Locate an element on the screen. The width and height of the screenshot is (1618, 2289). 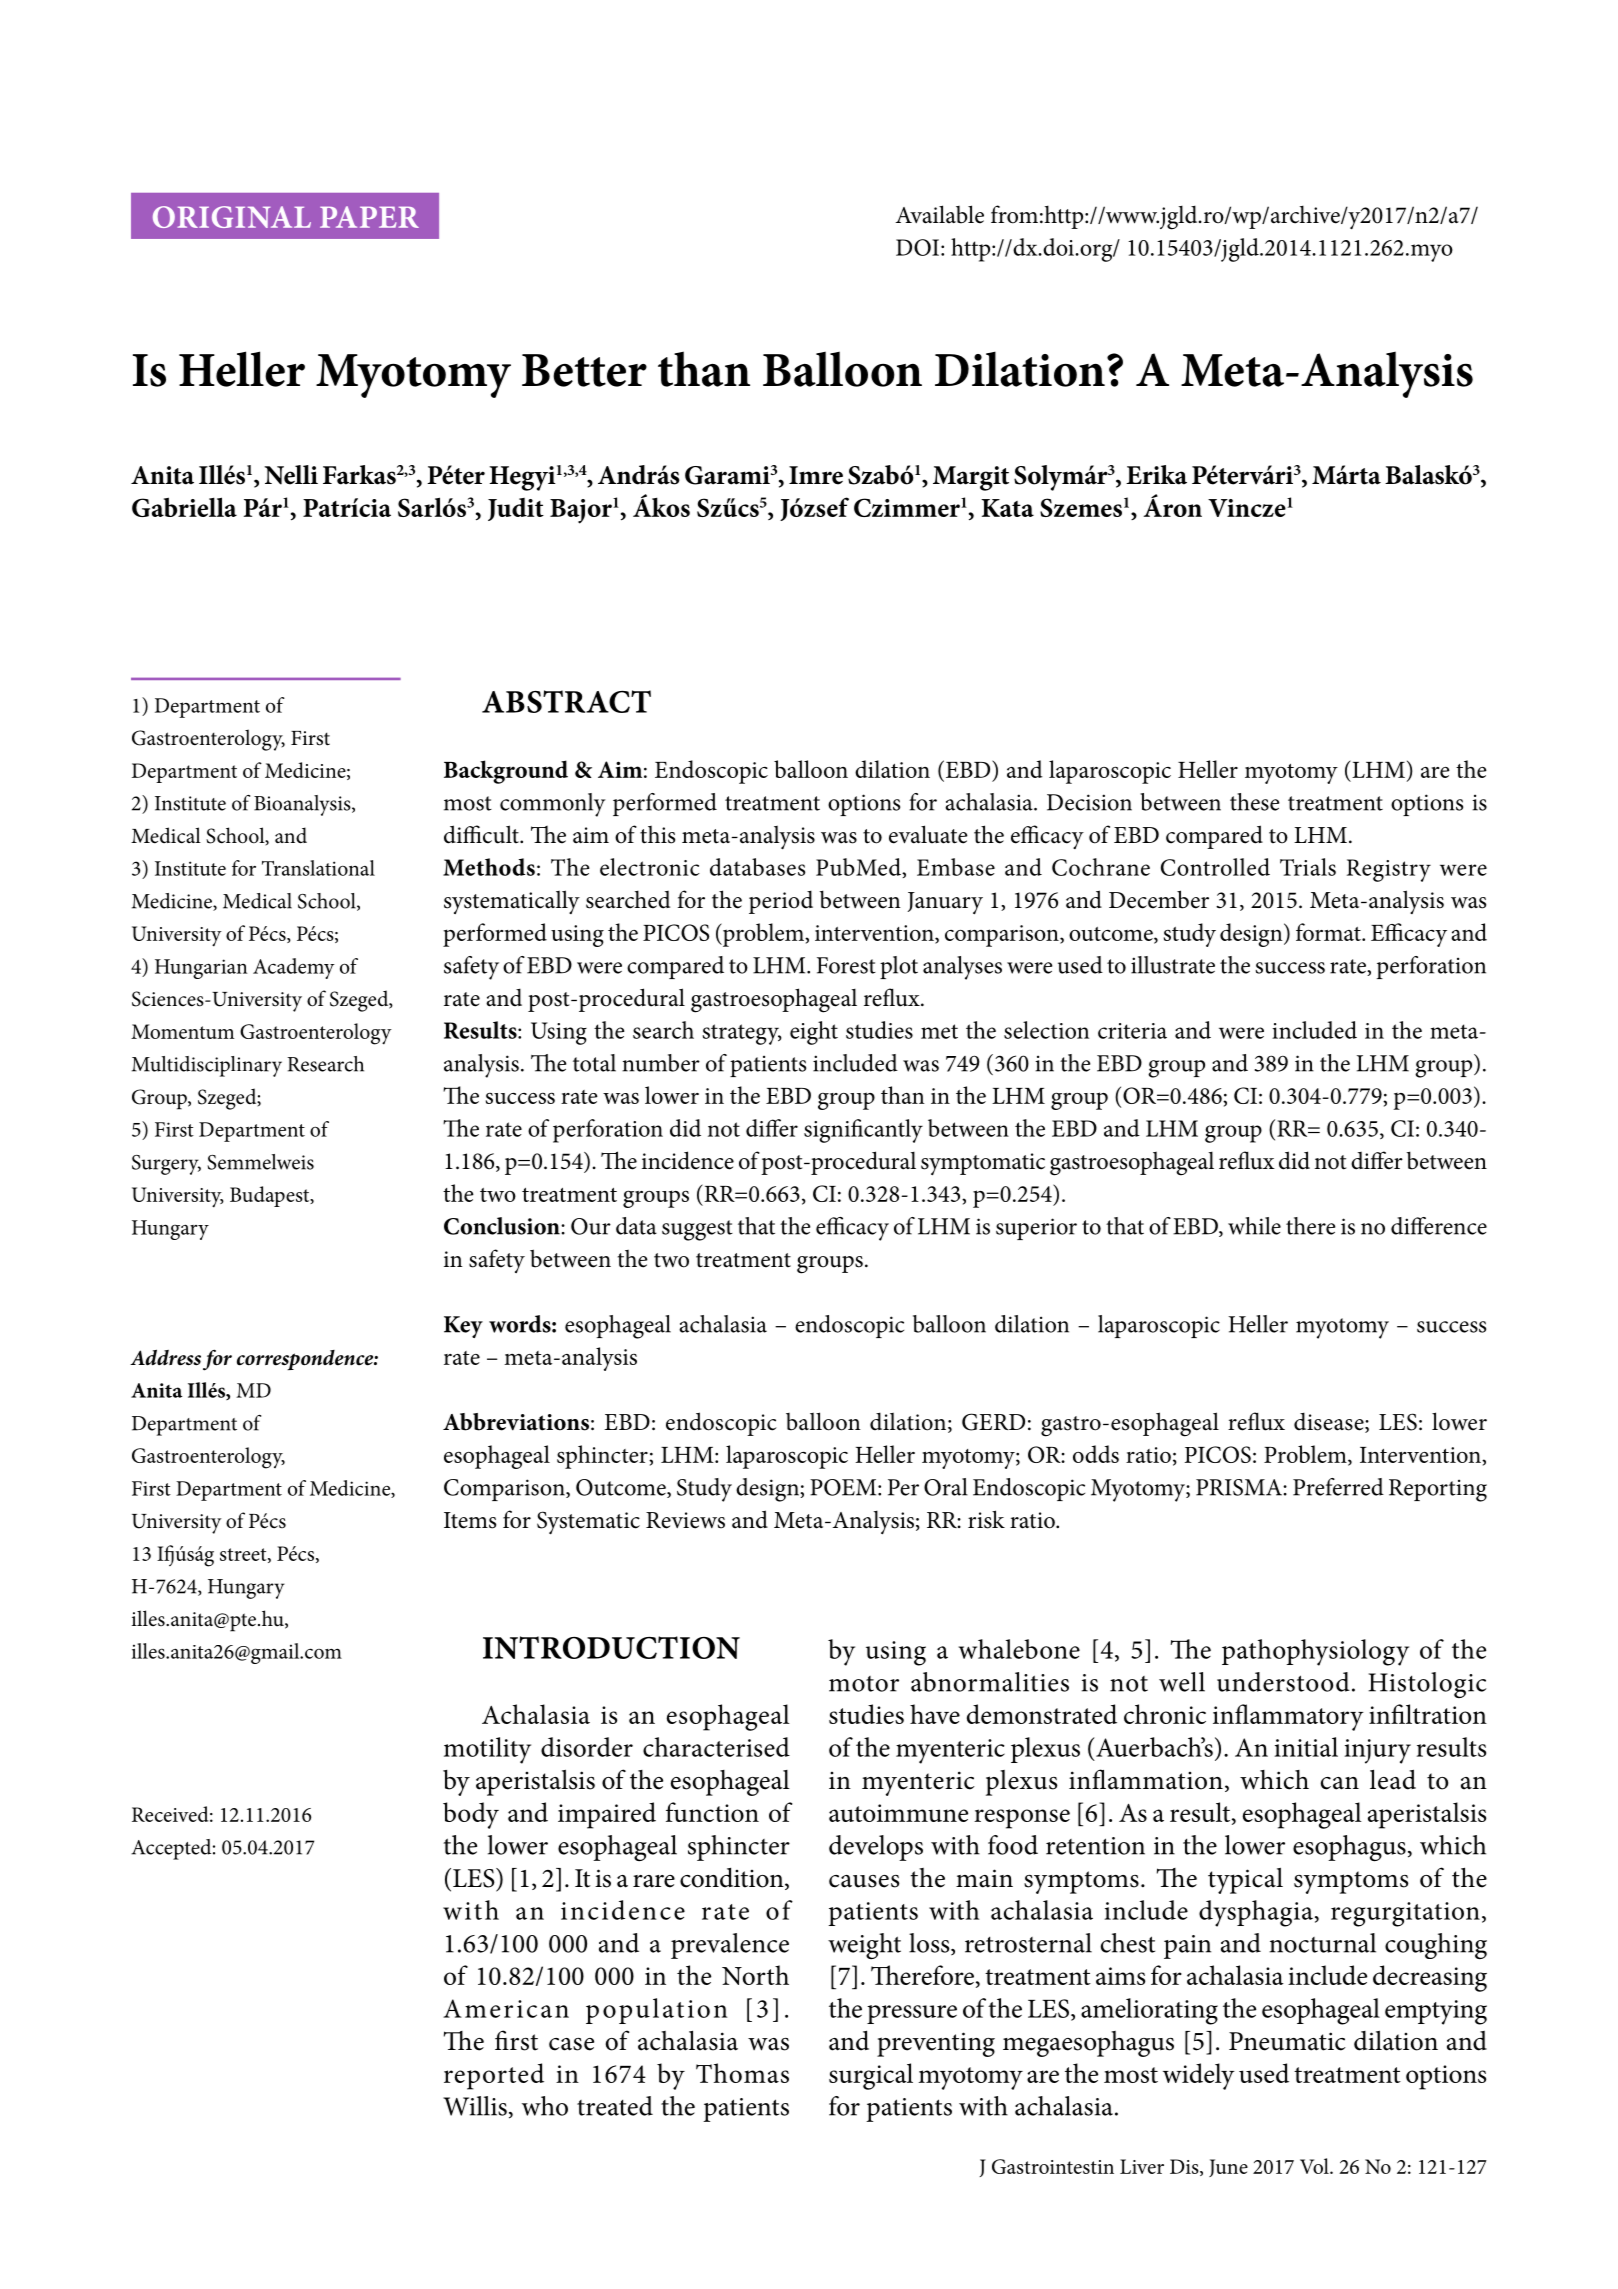
Willis is located at coordinates (475, 2106).
